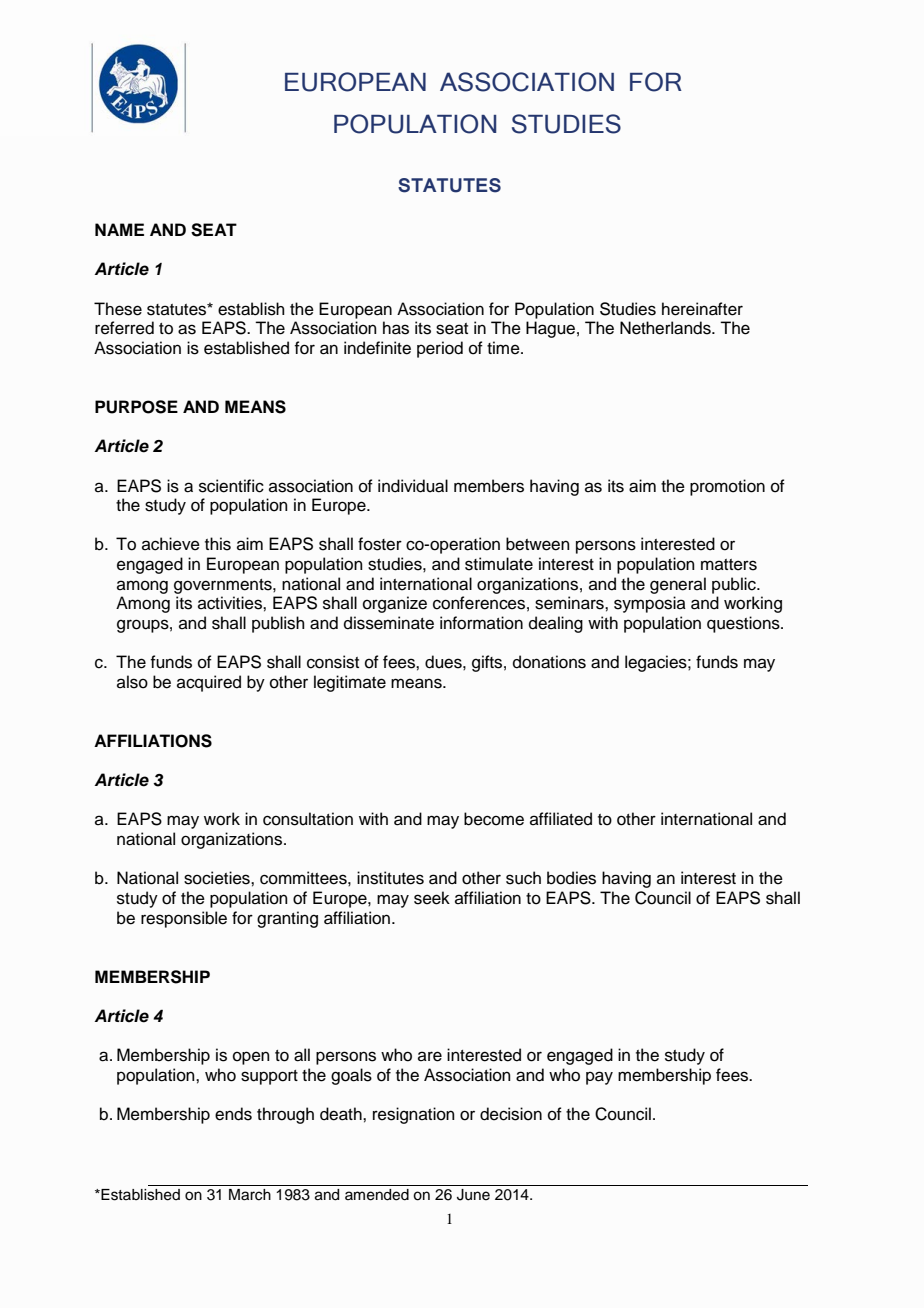  I want to click on June, so click(473, 1195).
